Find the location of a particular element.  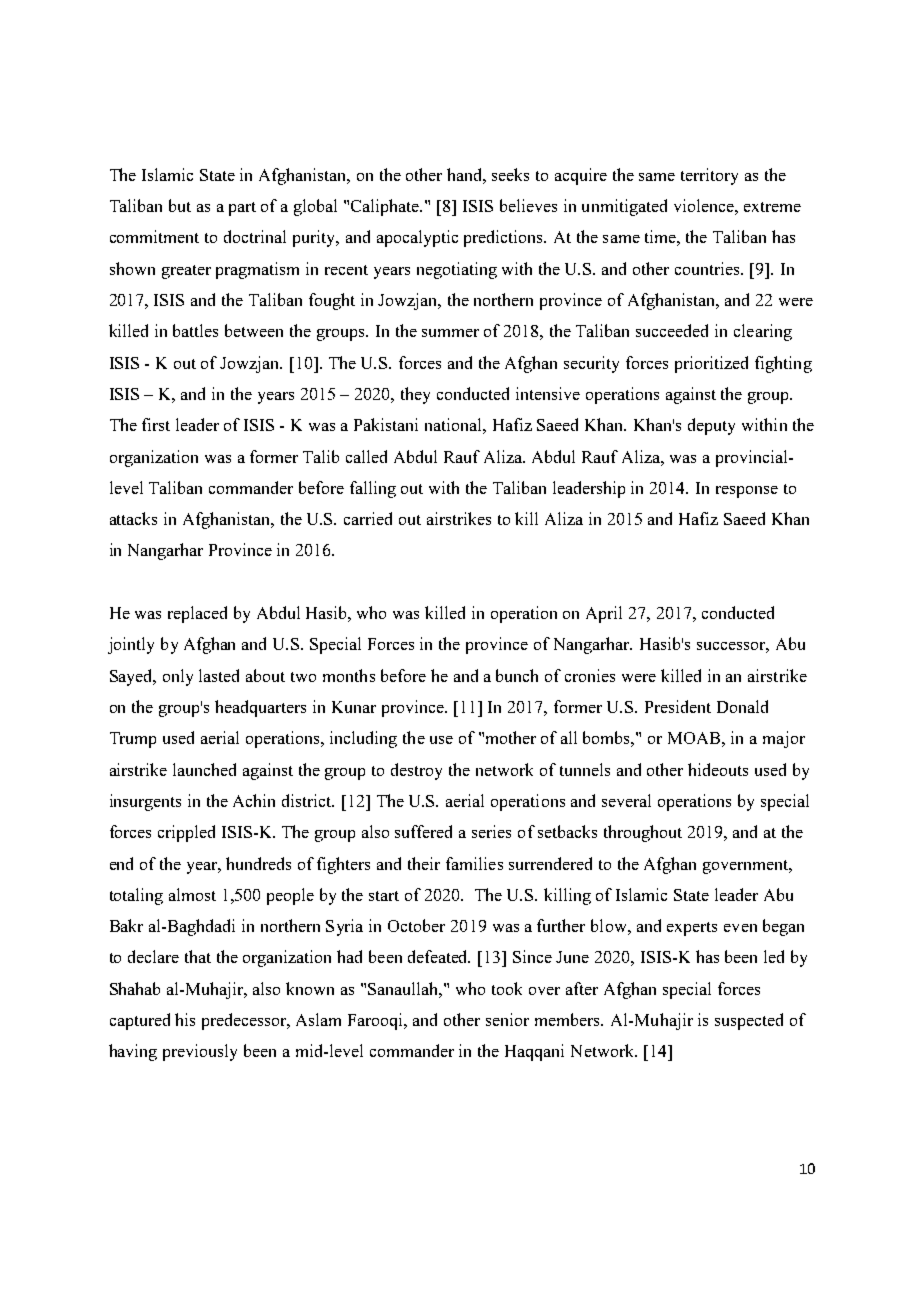

throughout is located at coordinates (643, 833).
